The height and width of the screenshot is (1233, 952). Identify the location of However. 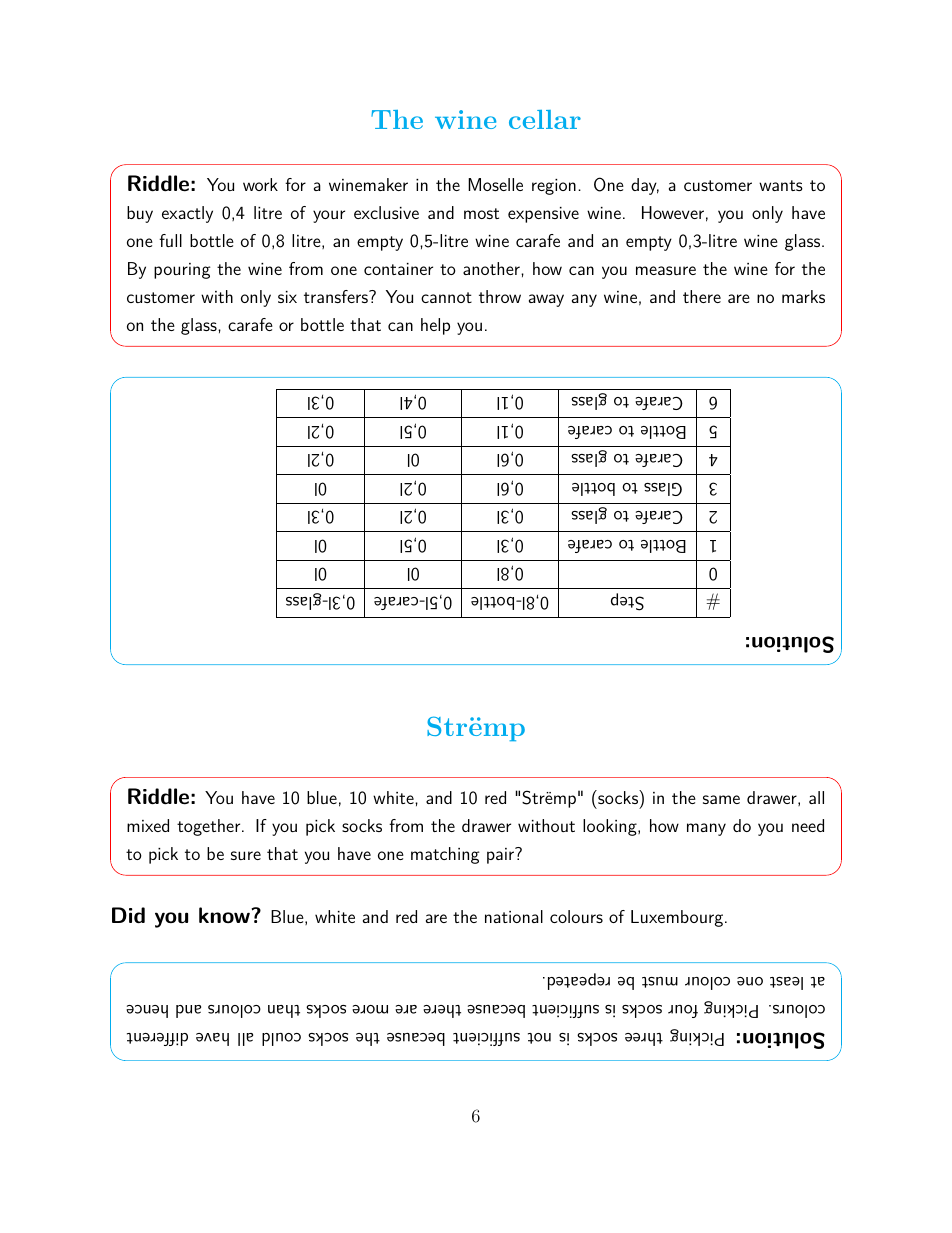
(673, 212).
